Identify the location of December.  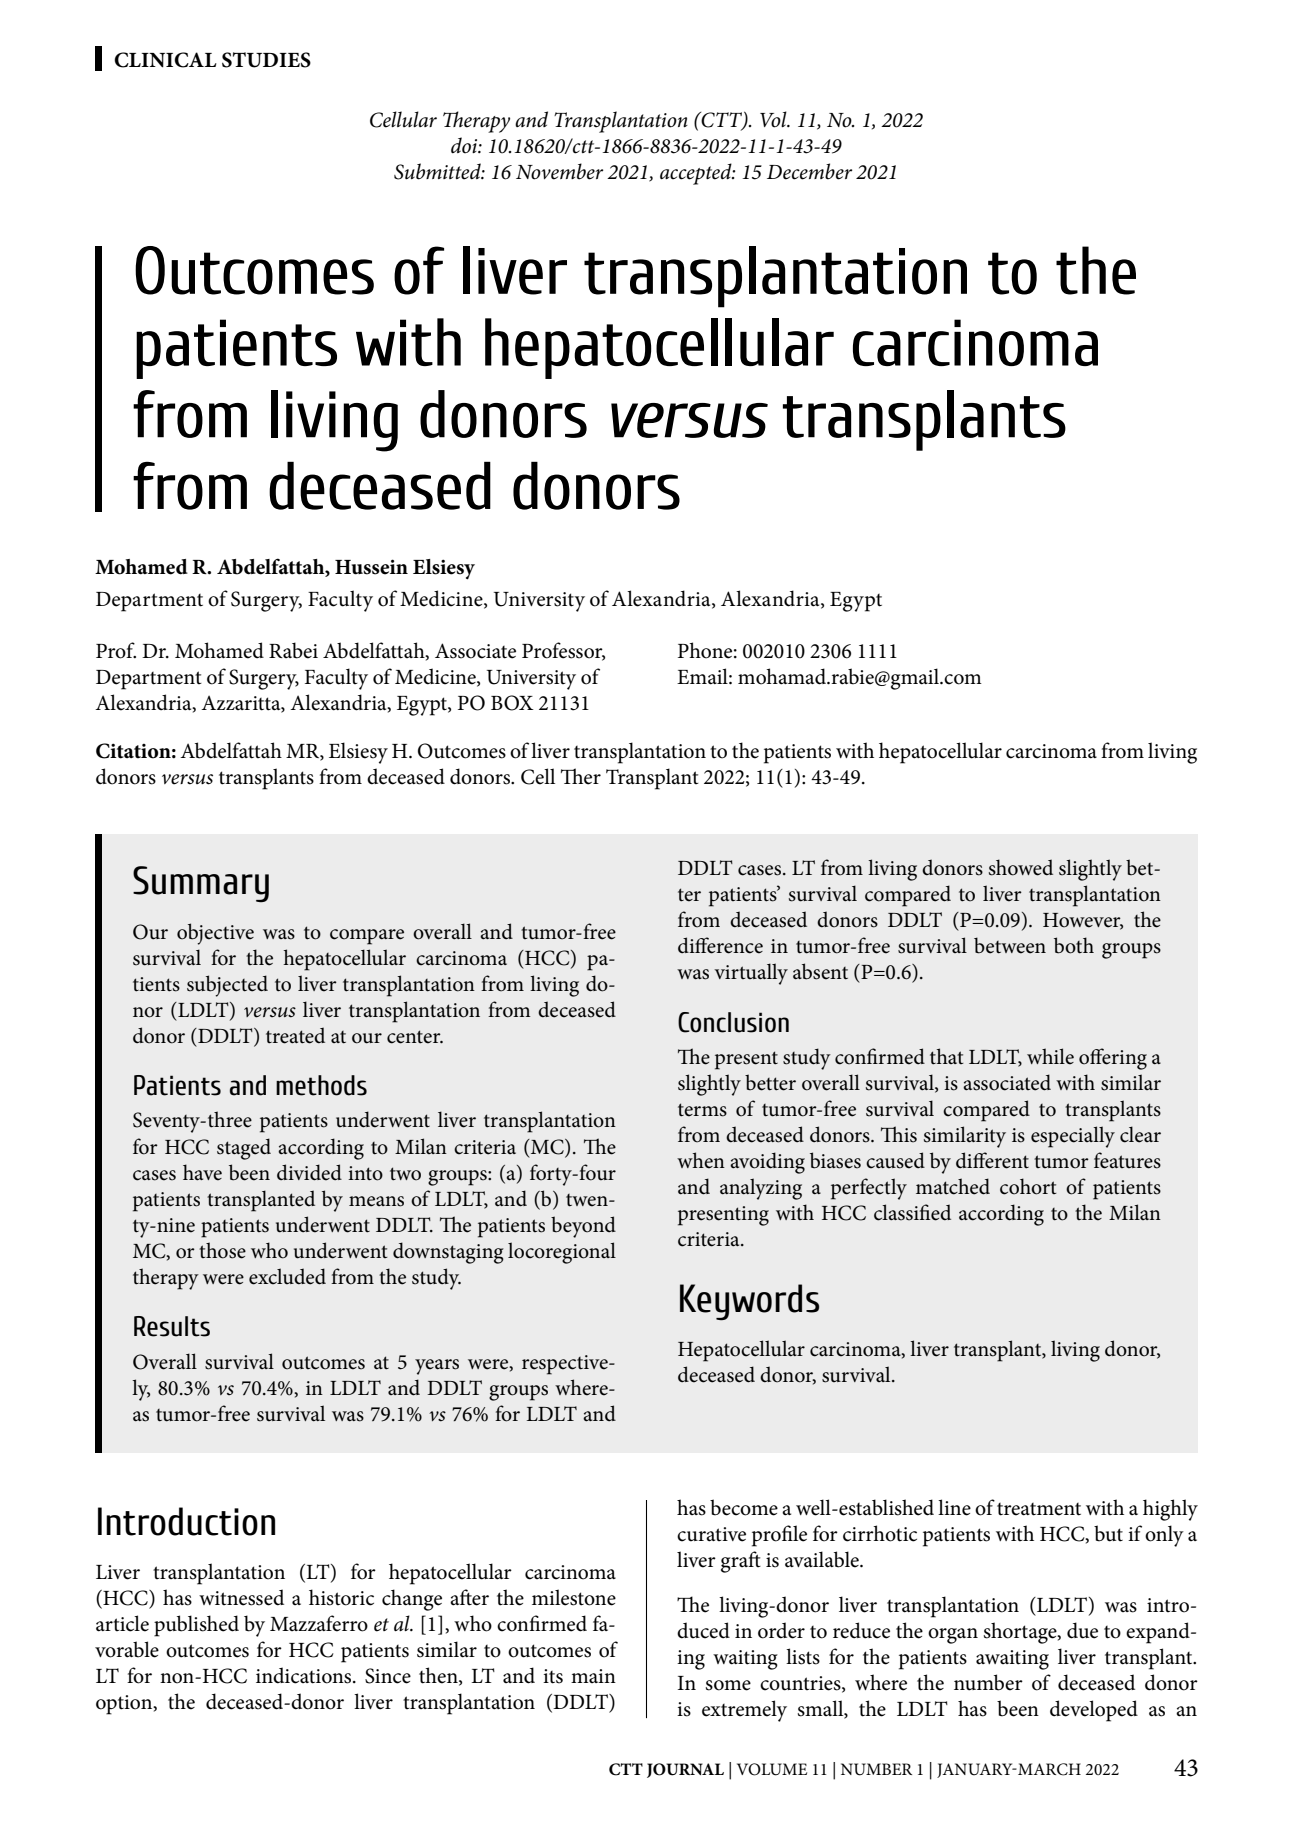
(809, 171).
